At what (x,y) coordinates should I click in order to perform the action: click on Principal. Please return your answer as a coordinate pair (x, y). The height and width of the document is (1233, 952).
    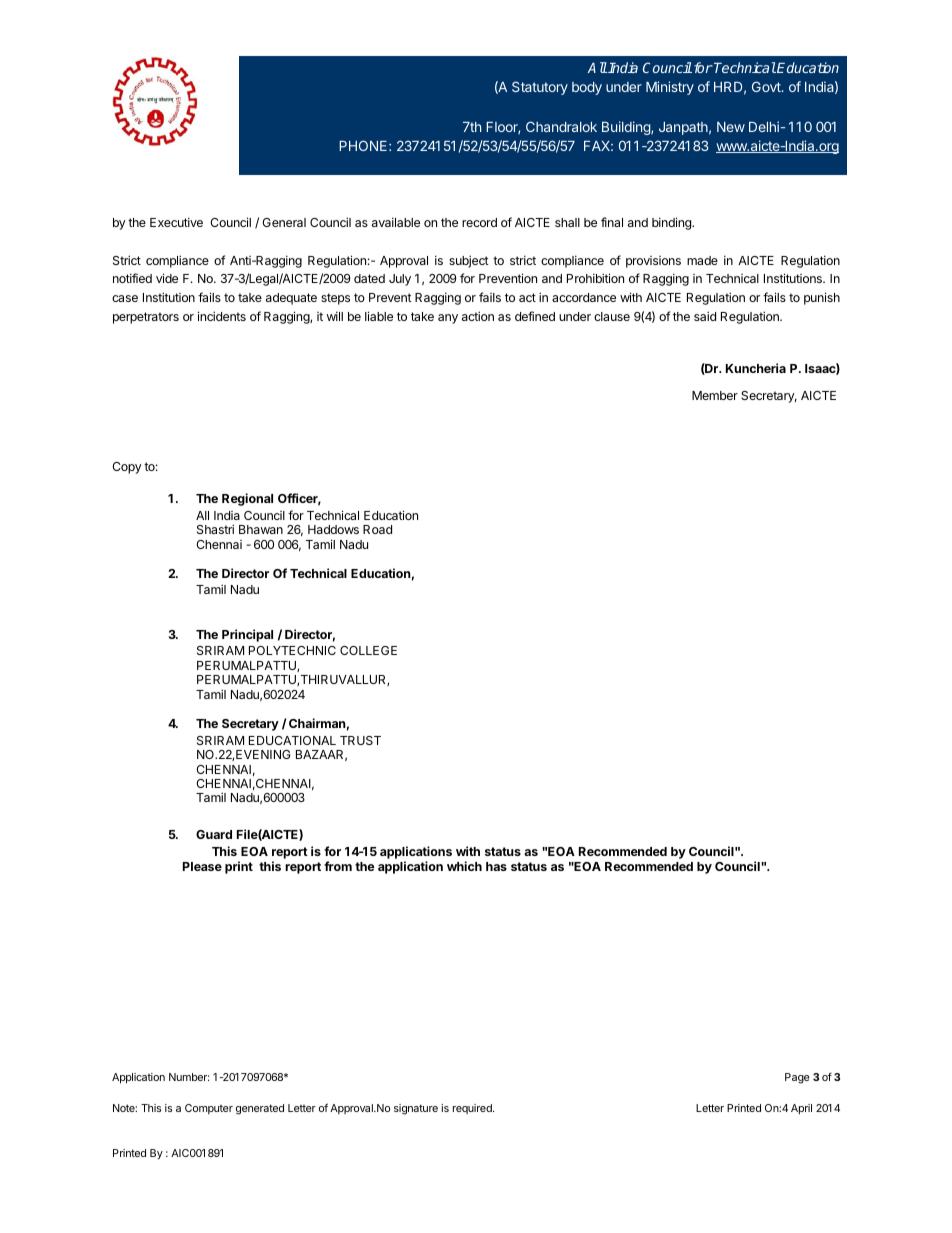
    Looking at the image, I should click on (247, 635).
